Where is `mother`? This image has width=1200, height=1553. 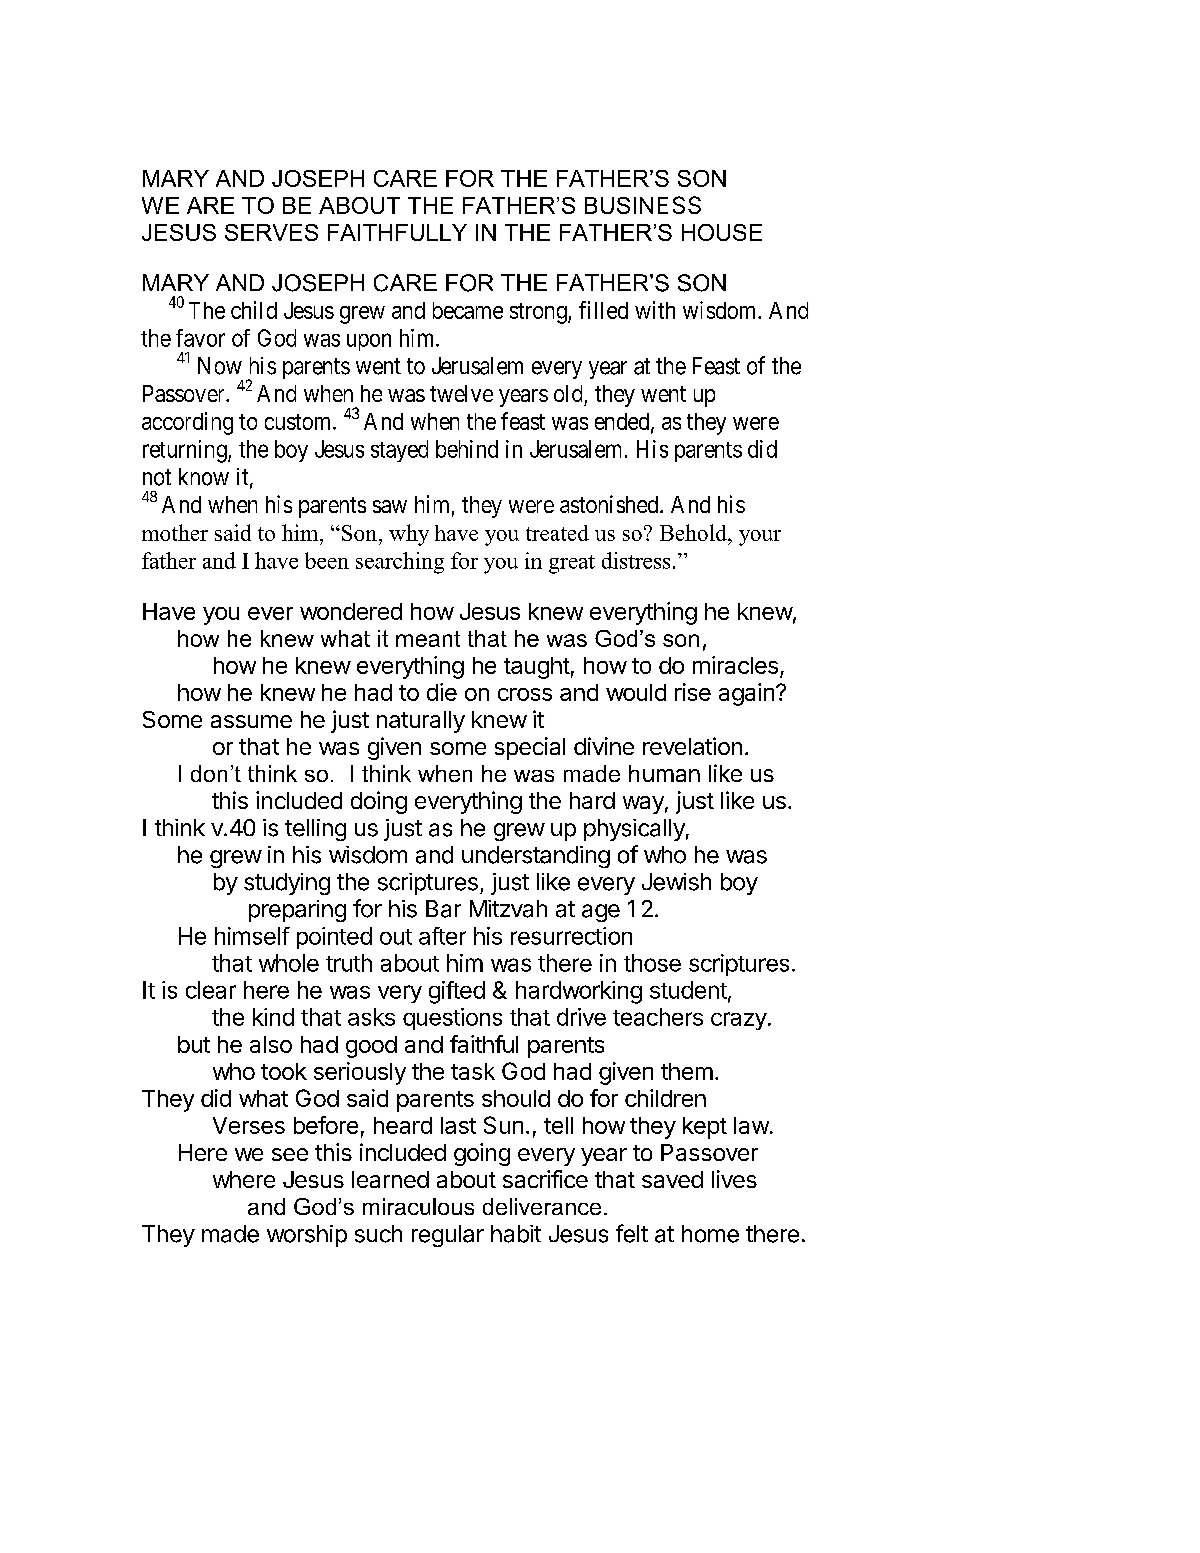
mother is located at coordinates (175, 532).
